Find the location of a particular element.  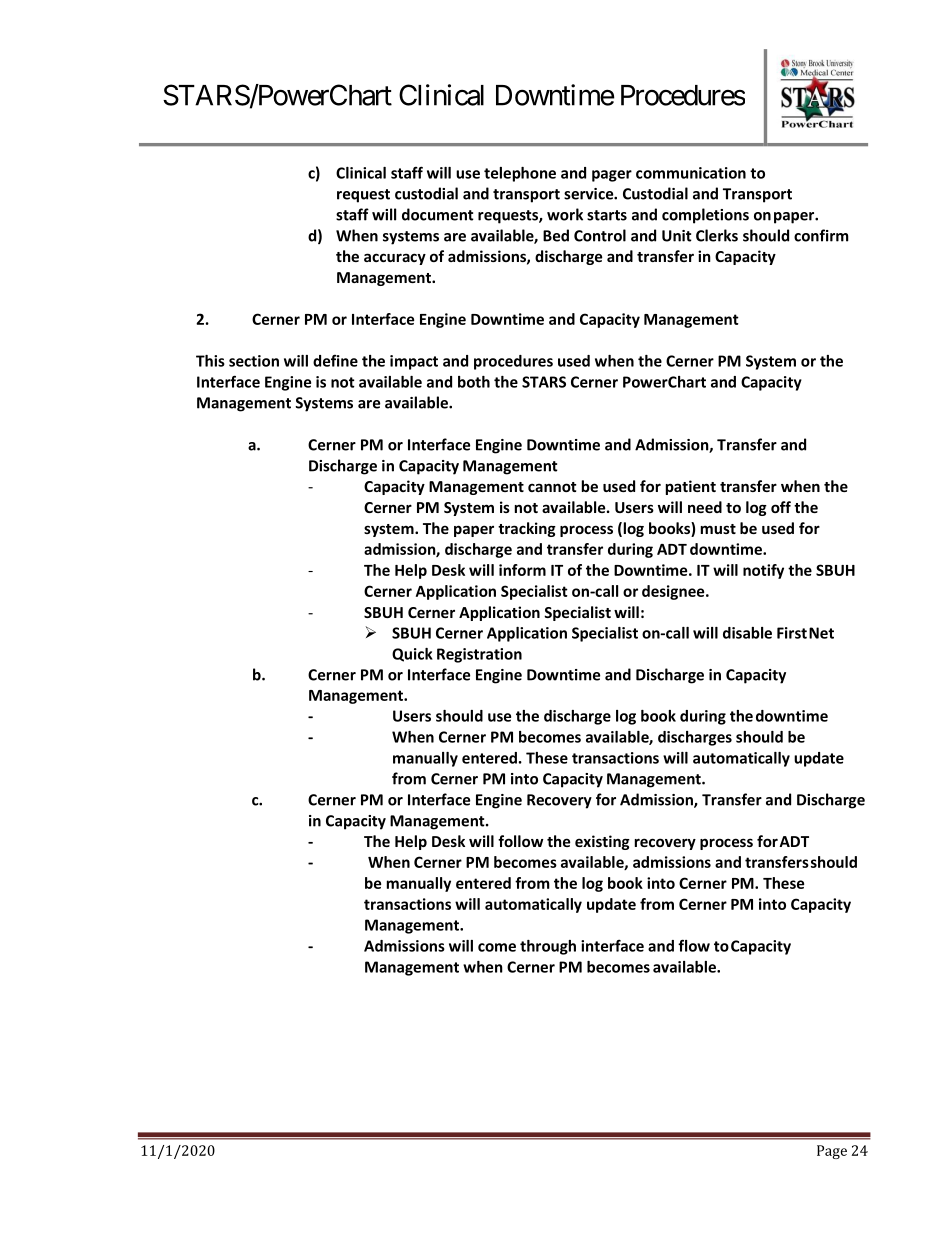

through is located at coordinates (548, 947).
